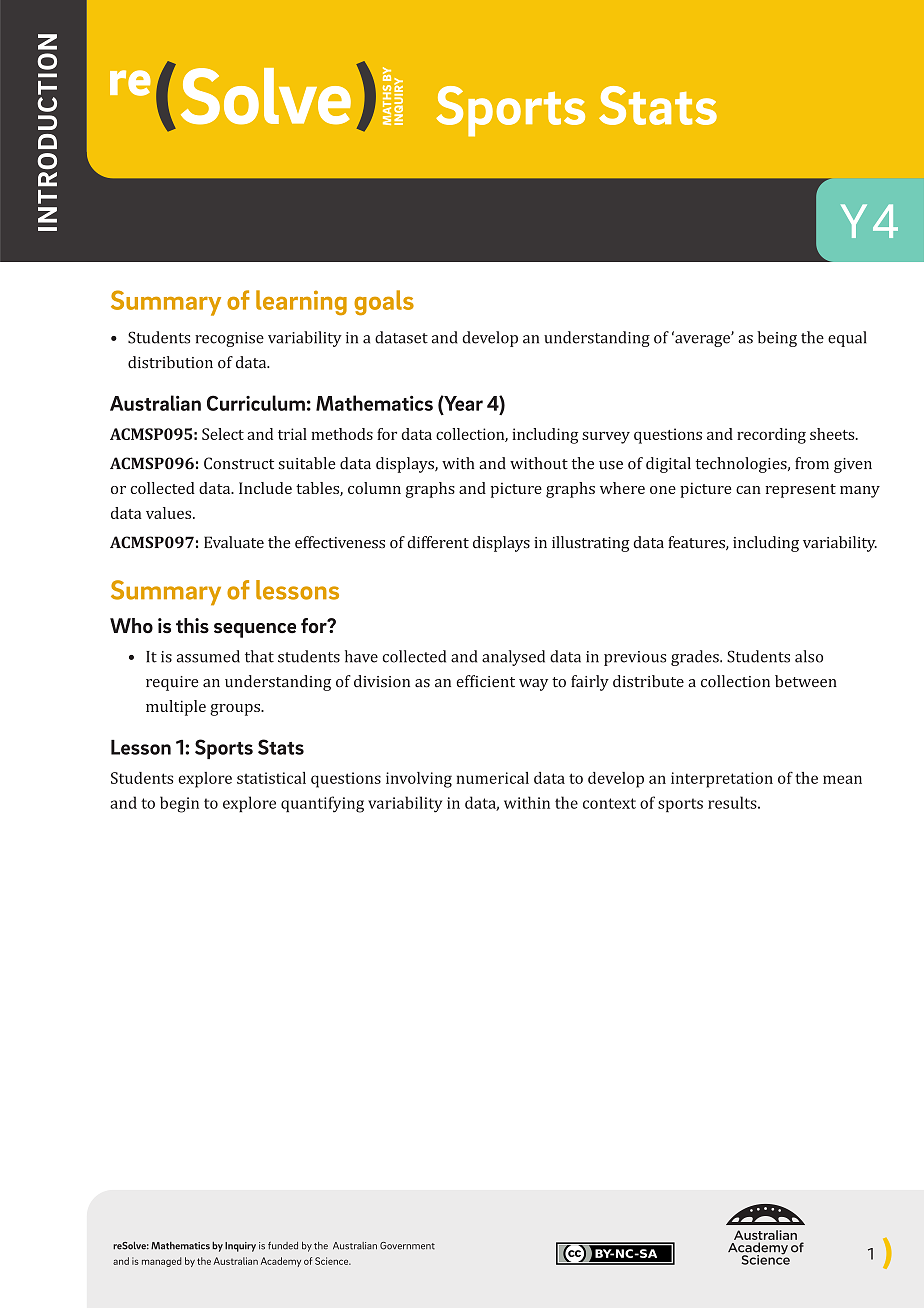  Describe the element at coordinates (407, 1246) in the image. I see `Government` at that location.
